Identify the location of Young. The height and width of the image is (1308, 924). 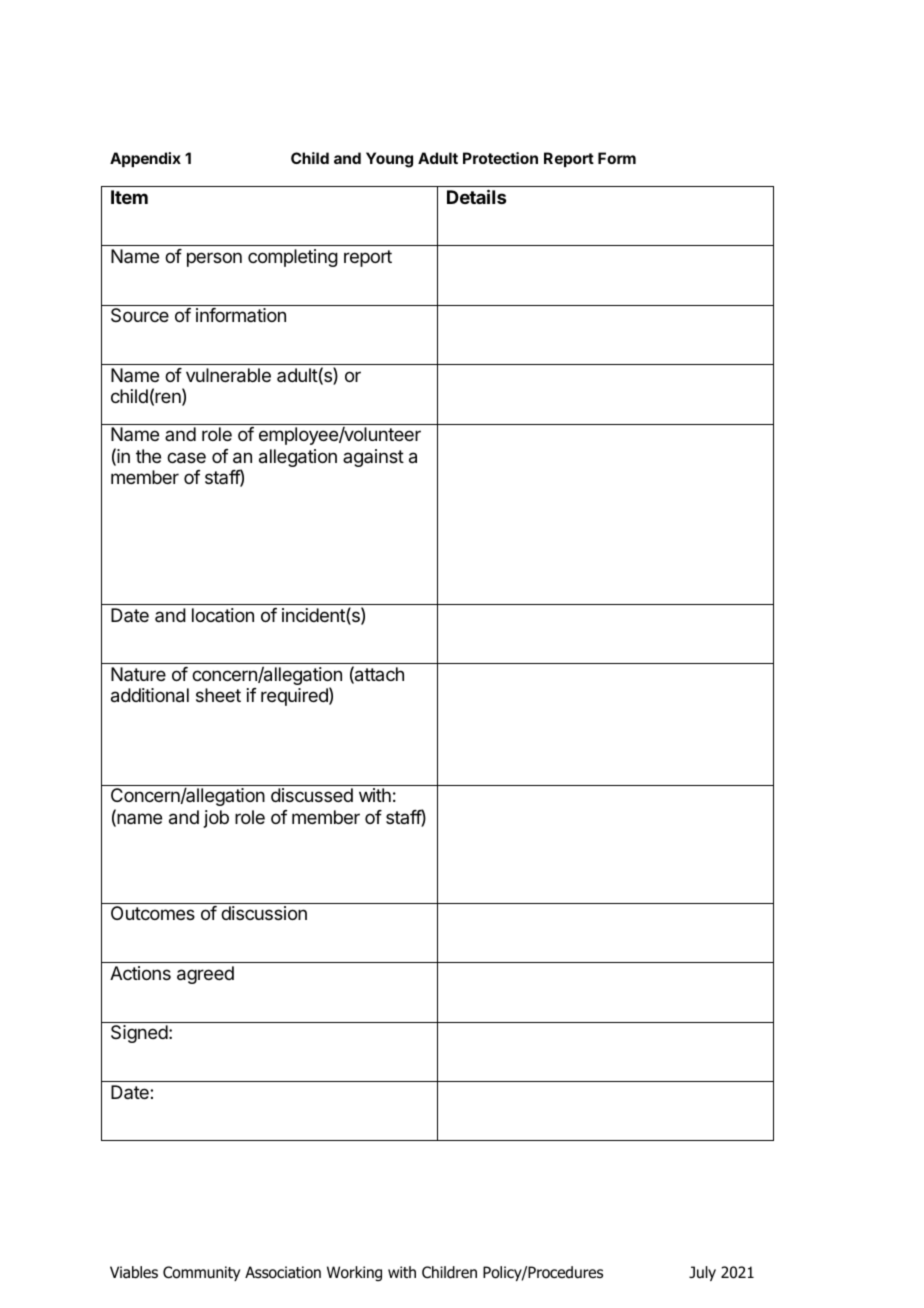
(389, 160).
